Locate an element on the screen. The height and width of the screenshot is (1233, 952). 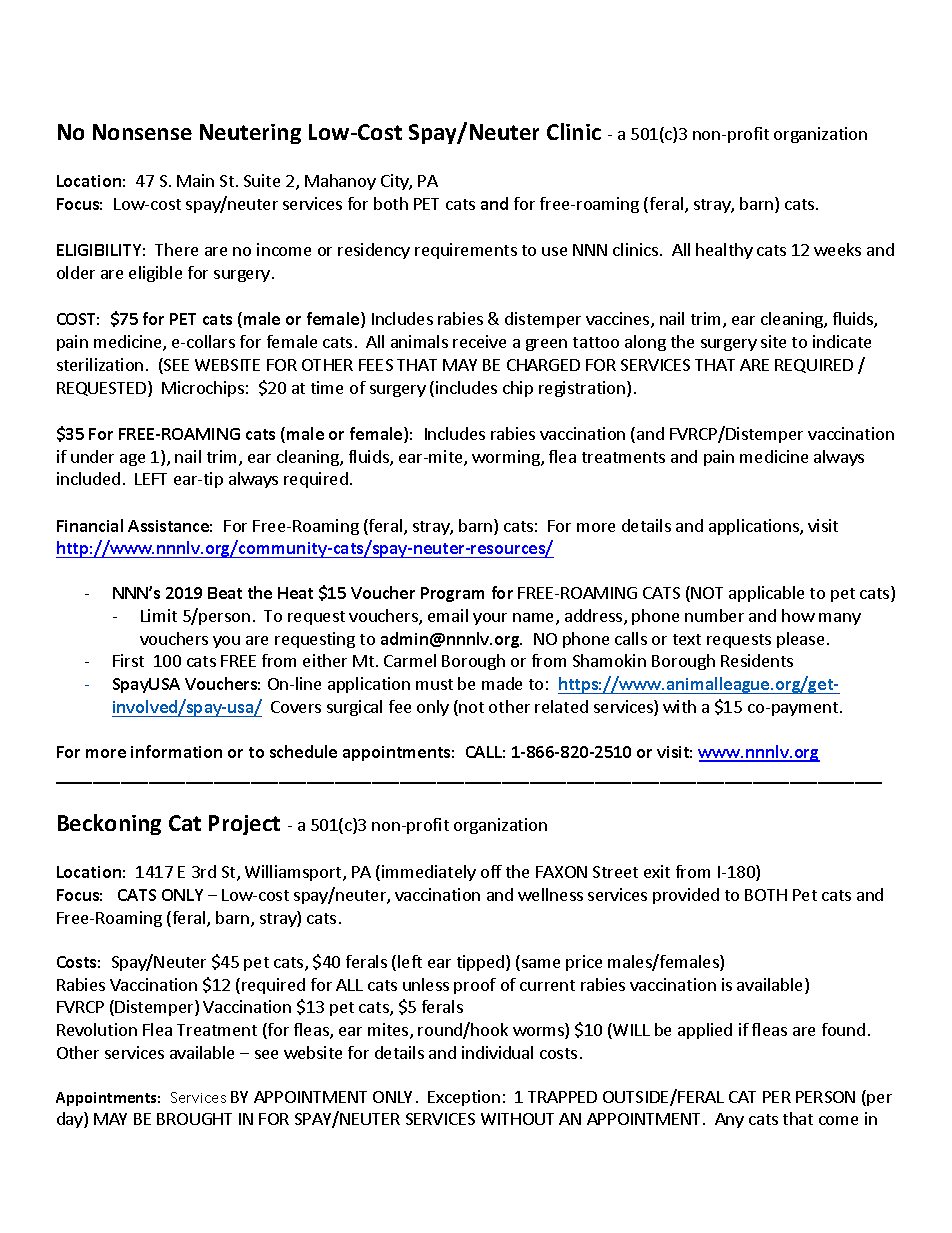
Limit is located at coordinates (159, 615).
